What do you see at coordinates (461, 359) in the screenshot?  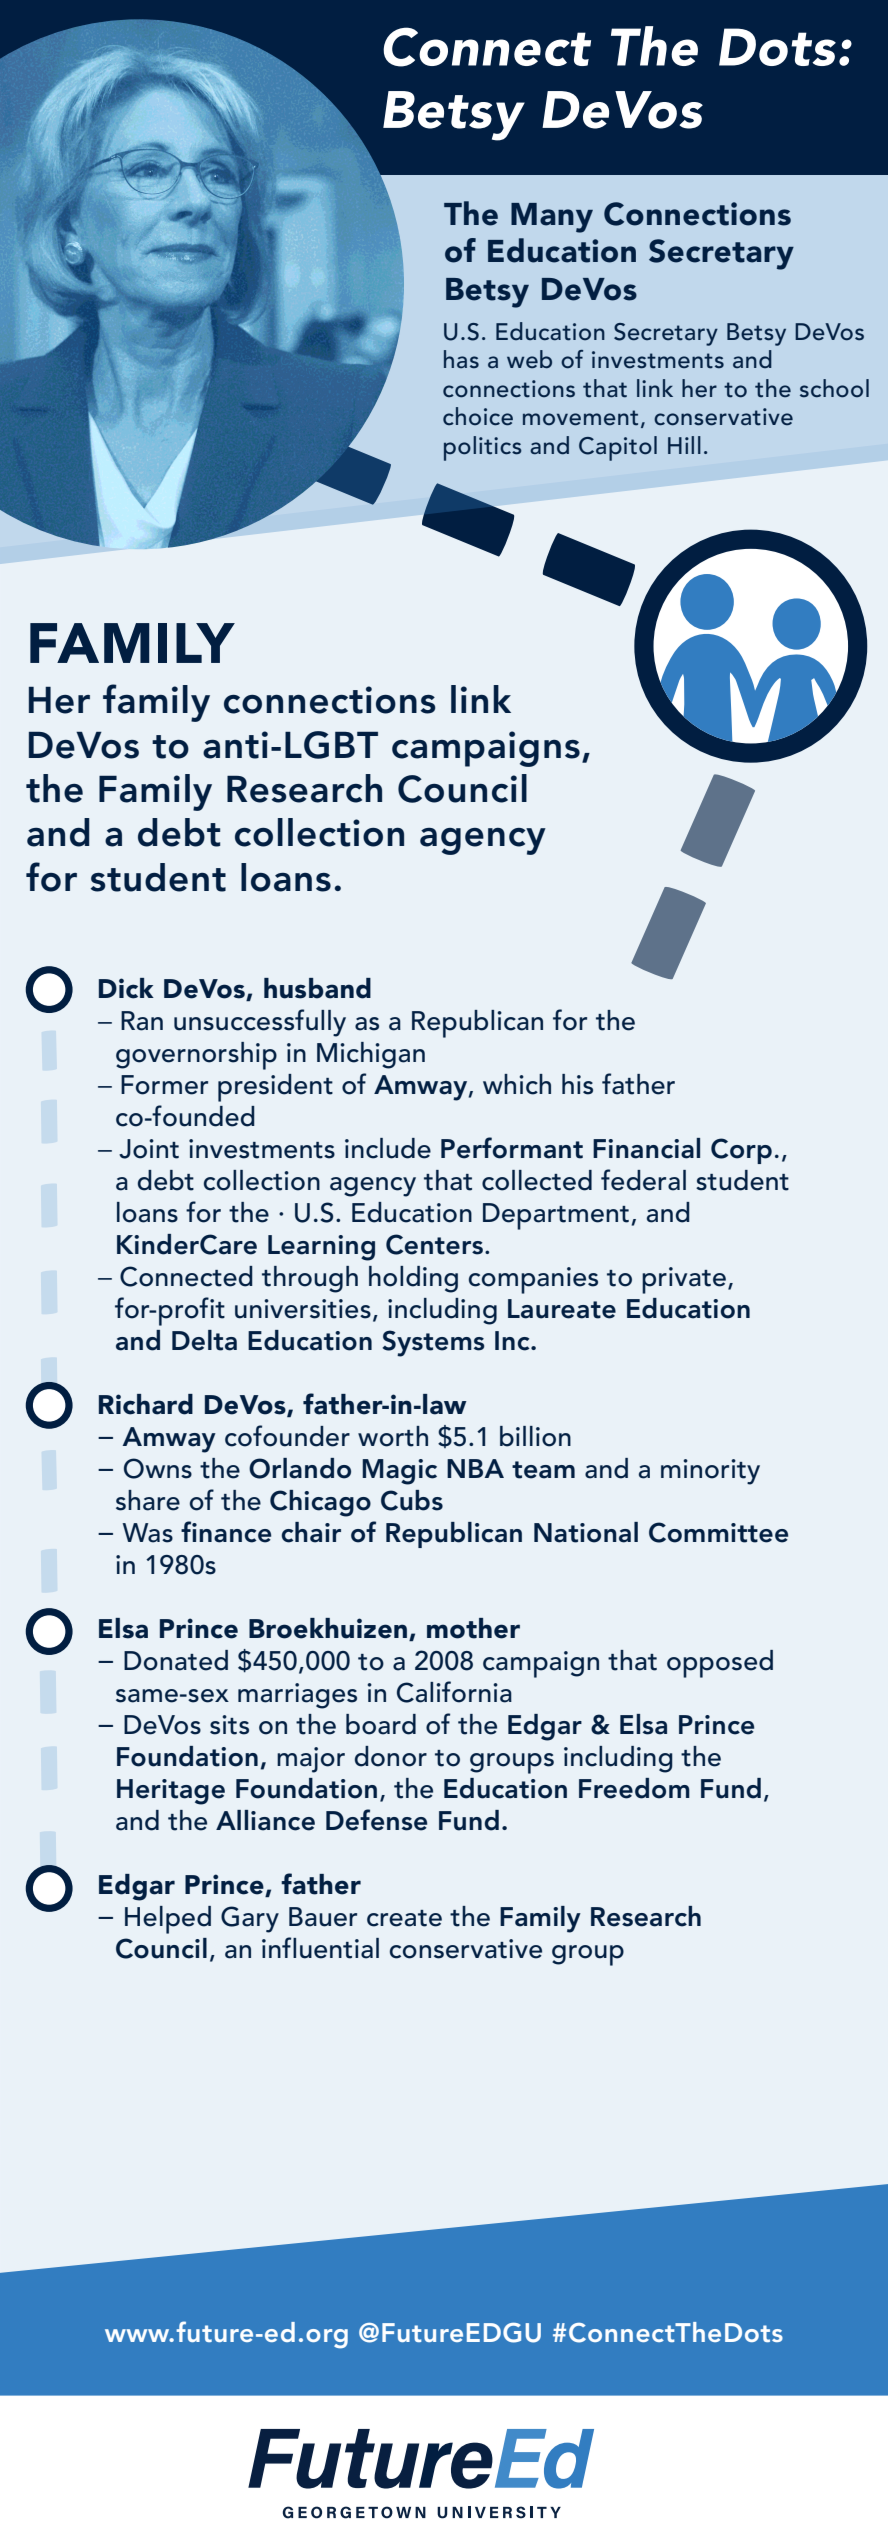 I see `has` at bounding box center [461, 359].
